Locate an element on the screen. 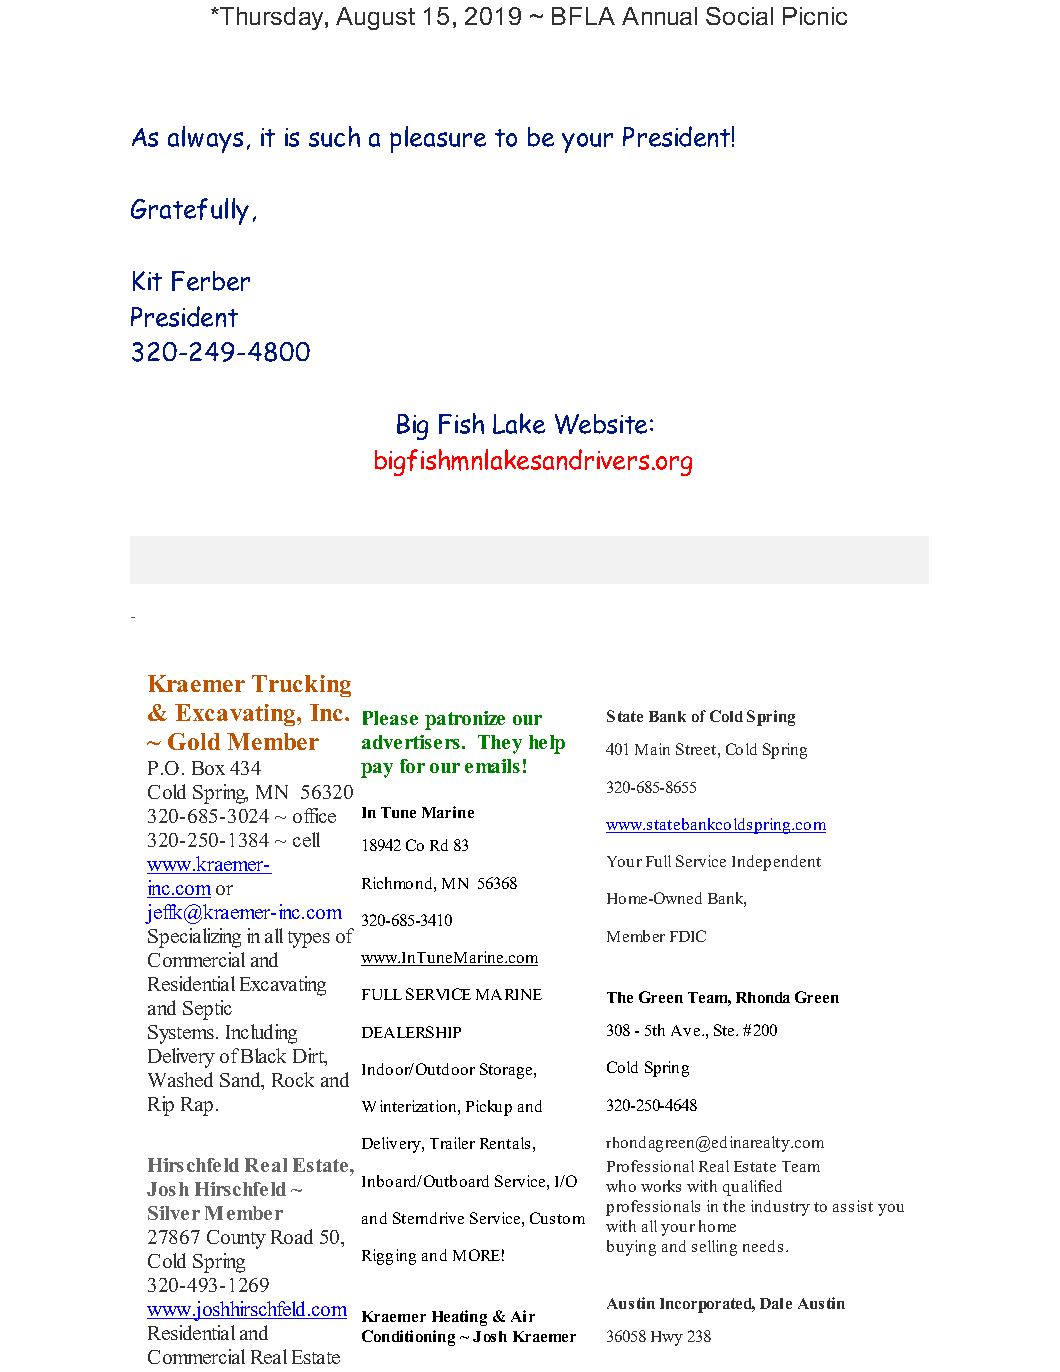  Specializing is located at coordinates (194, 938).
